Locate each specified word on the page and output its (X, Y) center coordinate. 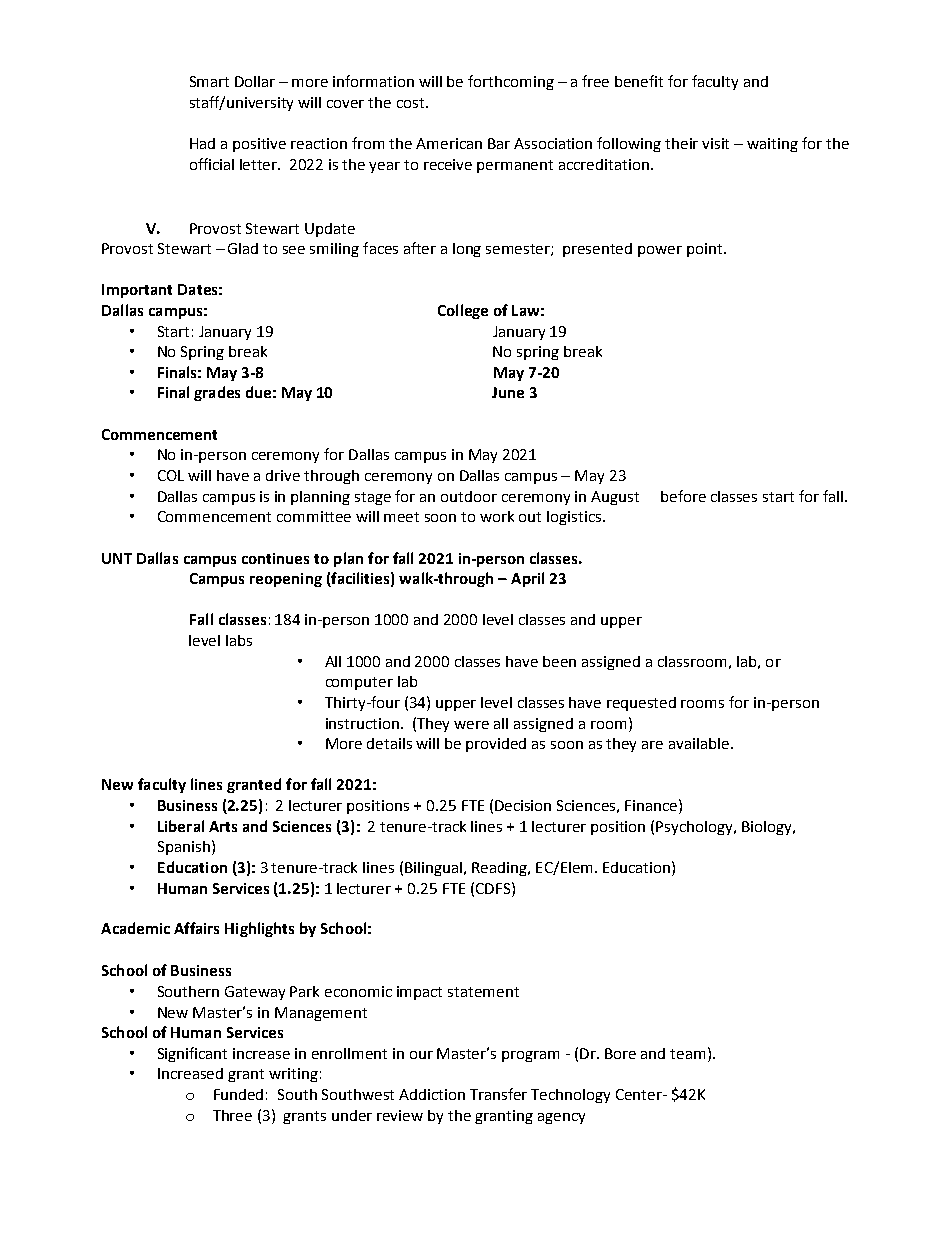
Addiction (432, 1094)
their (681, 143)
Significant (192, 1054)
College (463, 311)
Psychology (695, 828)
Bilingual (433, 869)
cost (412, 103)
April (527, 579)
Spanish (184, 848)
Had (202, 143)
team (687, 1054)
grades (217, 393)
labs (239, 640)
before (683, 496)
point (706, 250)
